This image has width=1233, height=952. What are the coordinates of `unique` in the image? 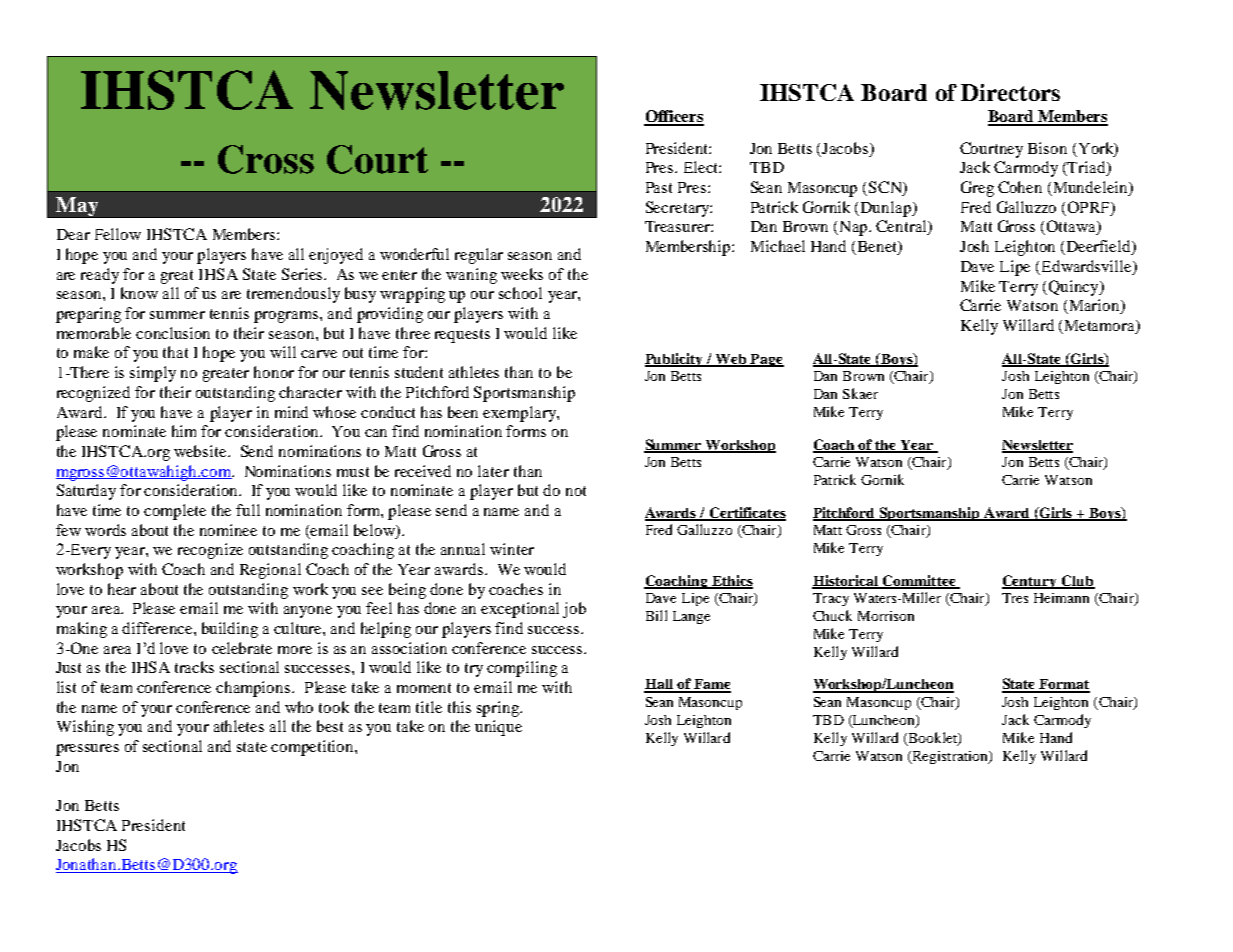 It's located at (498, 728).
